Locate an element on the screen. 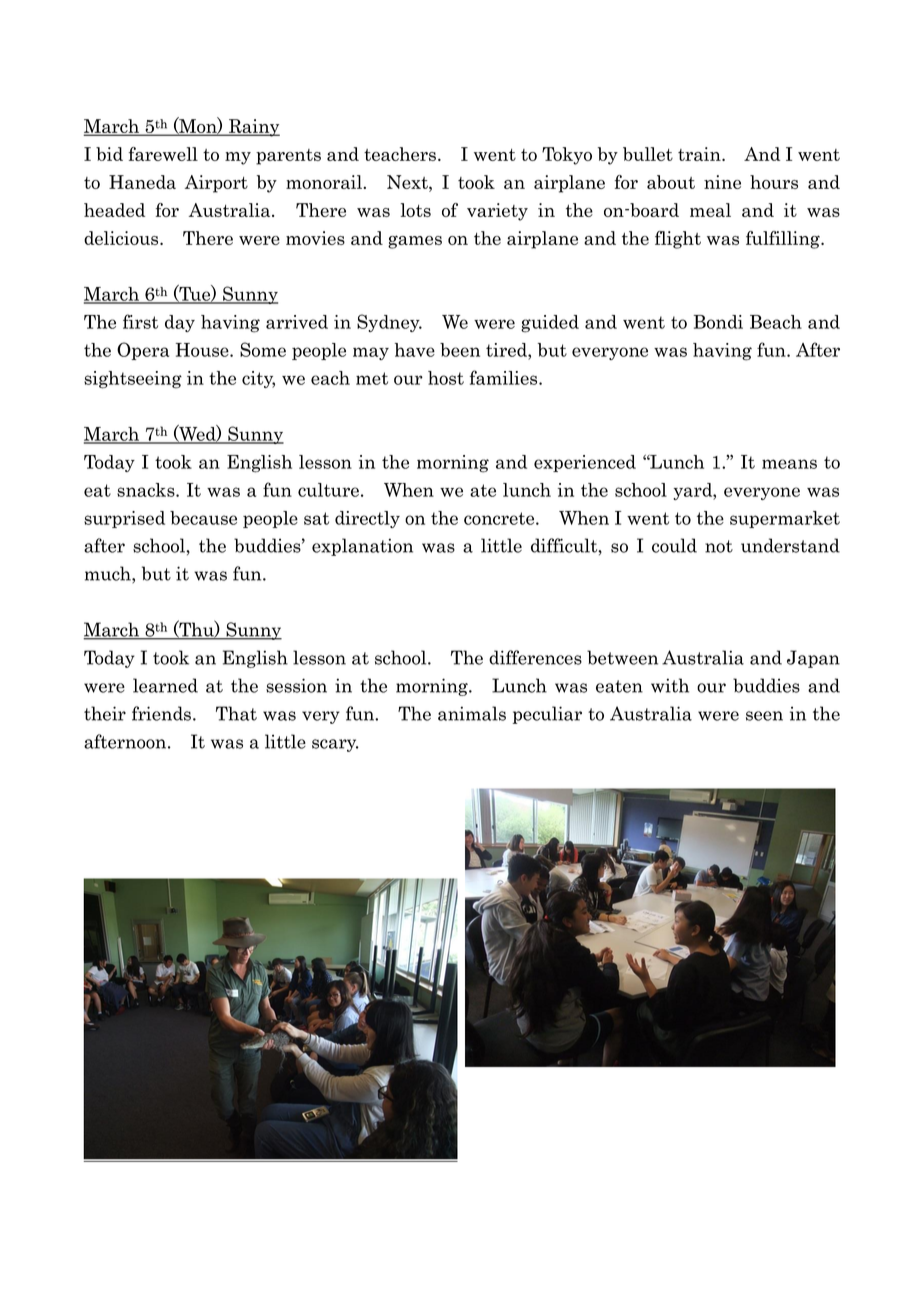 The width and height of the screenshot is (924, 1308). learned is located at coordinates (165, 685).
